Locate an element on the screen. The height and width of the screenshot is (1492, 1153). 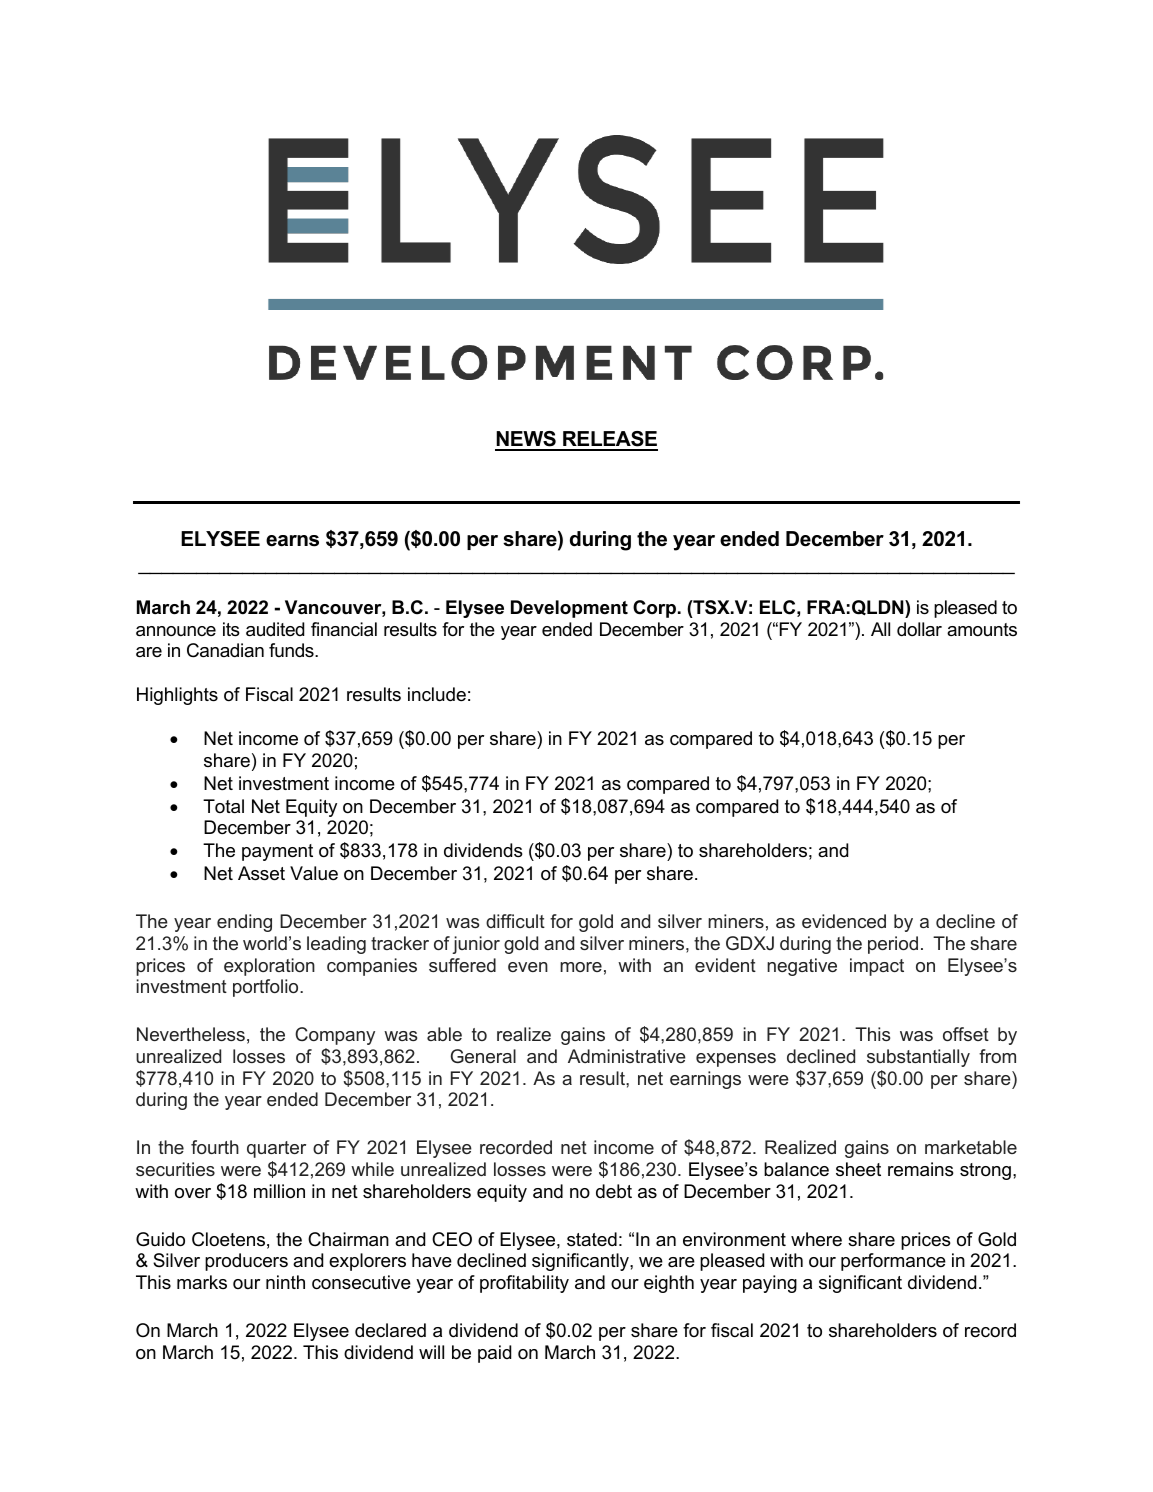
earns is located at coordinates (292, 541).
